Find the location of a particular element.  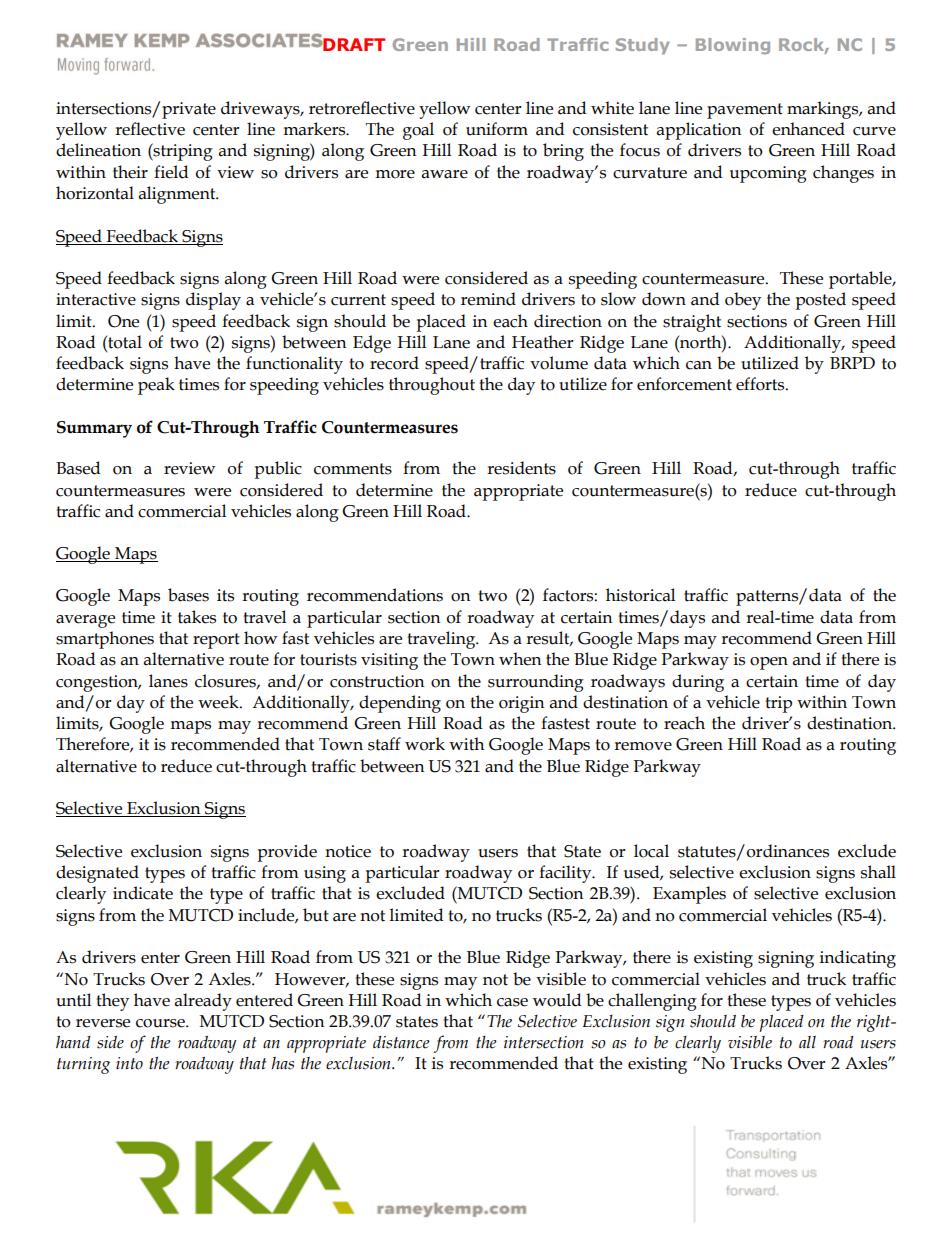

uniform is located at coordinates (497, 129).
